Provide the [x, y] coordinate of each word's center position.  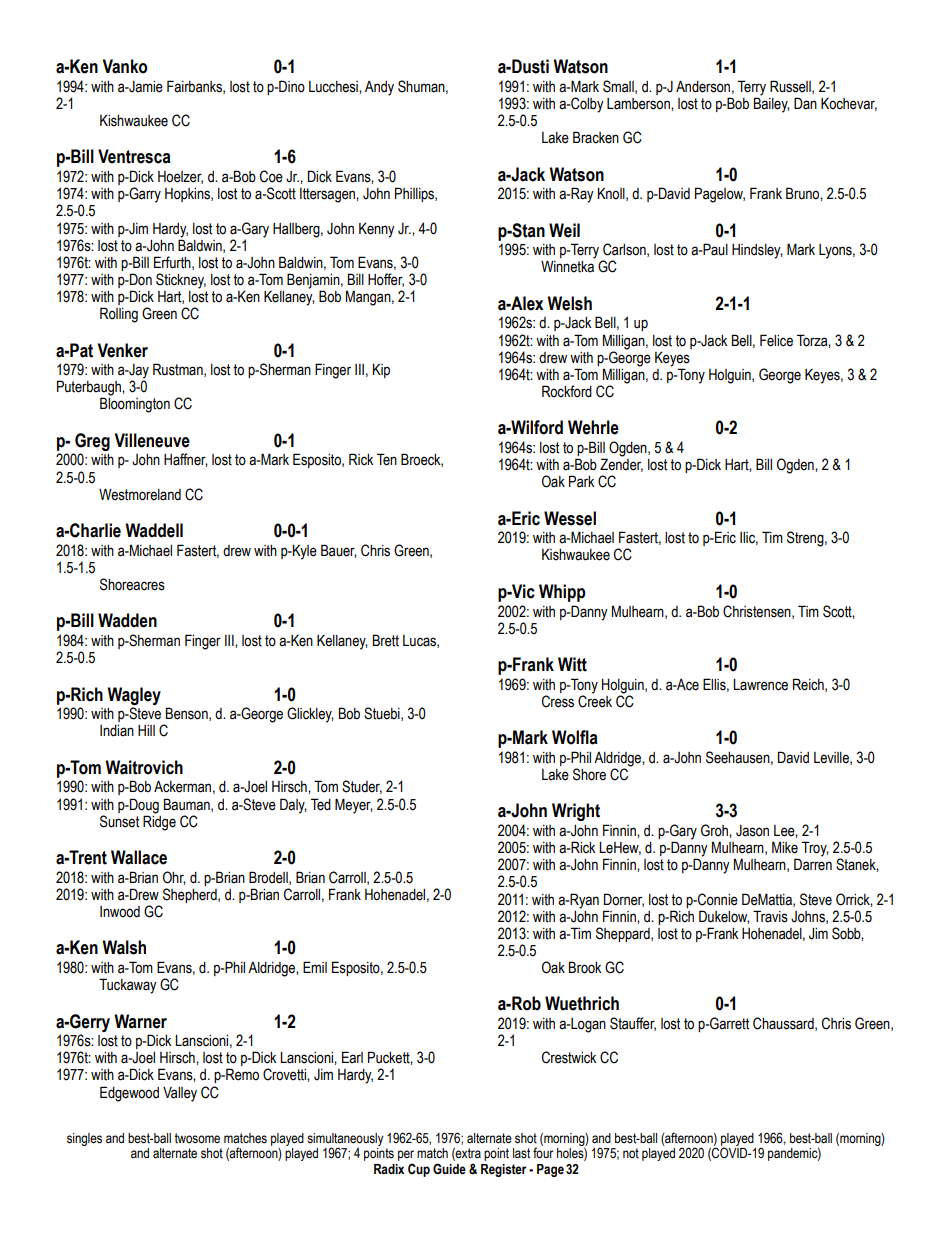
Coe [271, 176]
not [631, 1153]
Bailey [772, 104]
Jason [752, 831]
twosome [197, 1138]
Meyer [354, 806]
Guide [449, 1169]
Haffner [186, 460]
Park [582, 481]
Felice [776, 340]
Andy [379, 88]
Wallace [139, 857]
